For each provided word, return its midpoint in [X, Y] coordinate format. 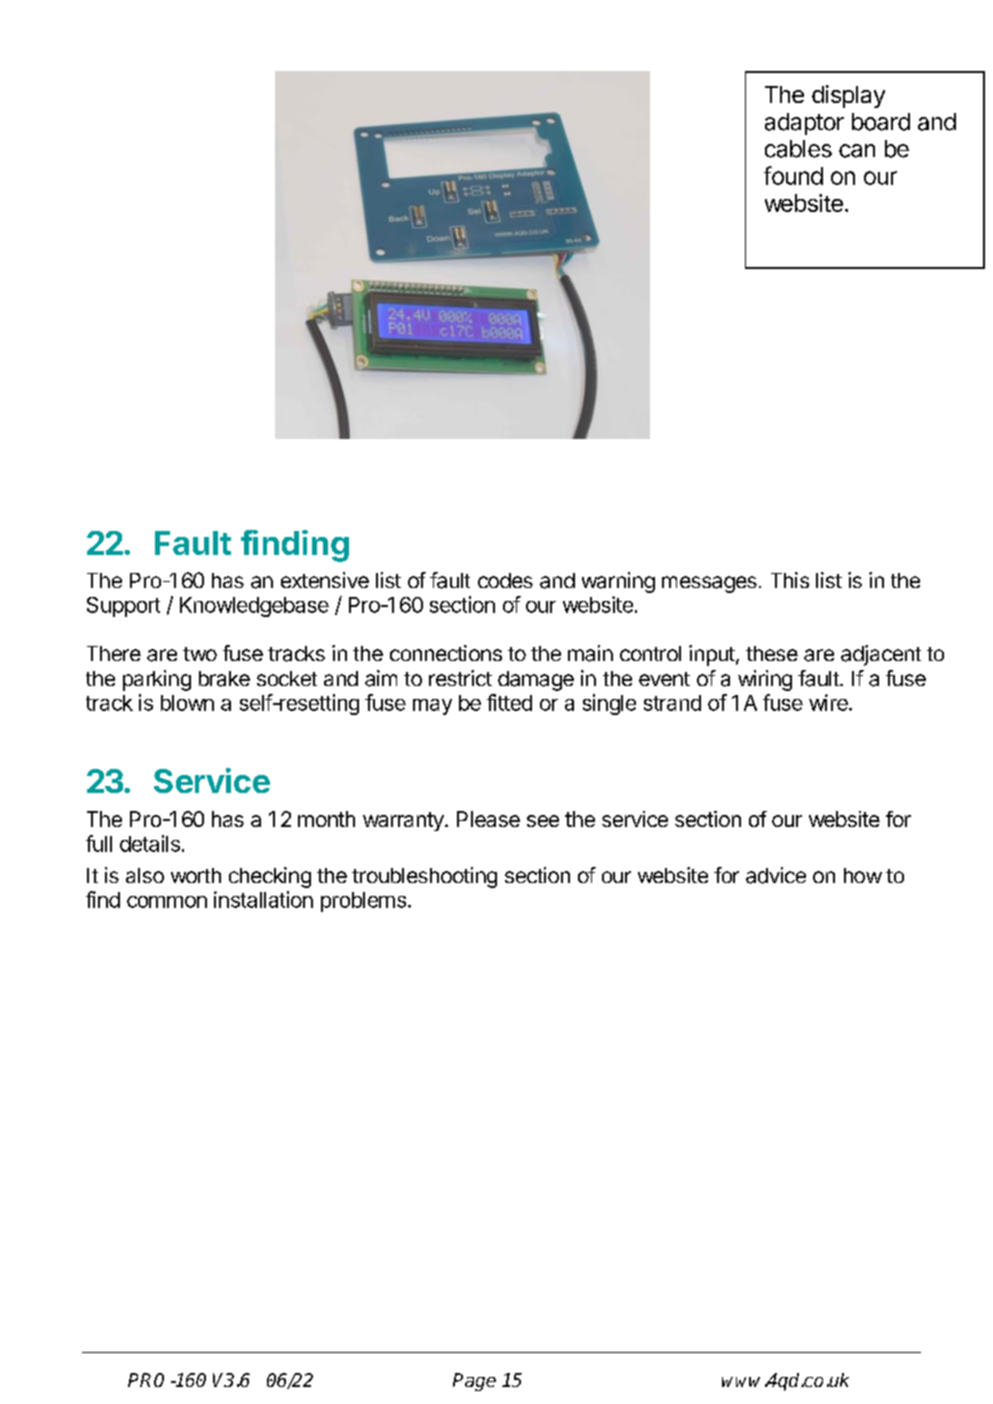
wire [829, 702]
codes [505, 580]
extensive [325, 580]
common [167, 902]
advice [776, 875]
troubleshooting [424, 877]
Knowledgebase [254, 607]
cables [798, 149]
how [863, 875]
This [790, 580]
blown [187, 703]
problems [365, 902]
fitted [509, 702]
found [793, 175]
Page [474, 1382]
